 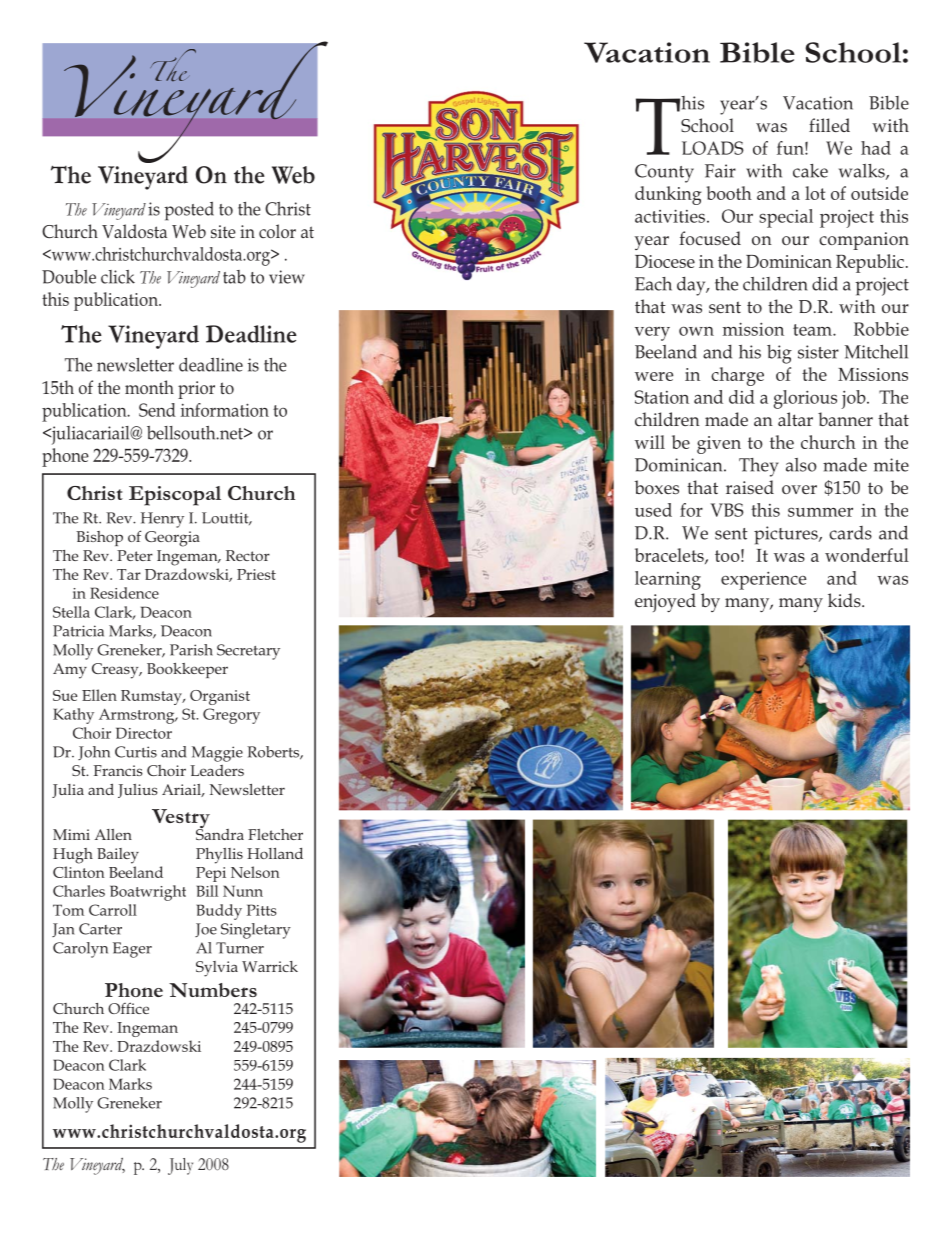 I want to click on County, so click(x=664, y=173).
